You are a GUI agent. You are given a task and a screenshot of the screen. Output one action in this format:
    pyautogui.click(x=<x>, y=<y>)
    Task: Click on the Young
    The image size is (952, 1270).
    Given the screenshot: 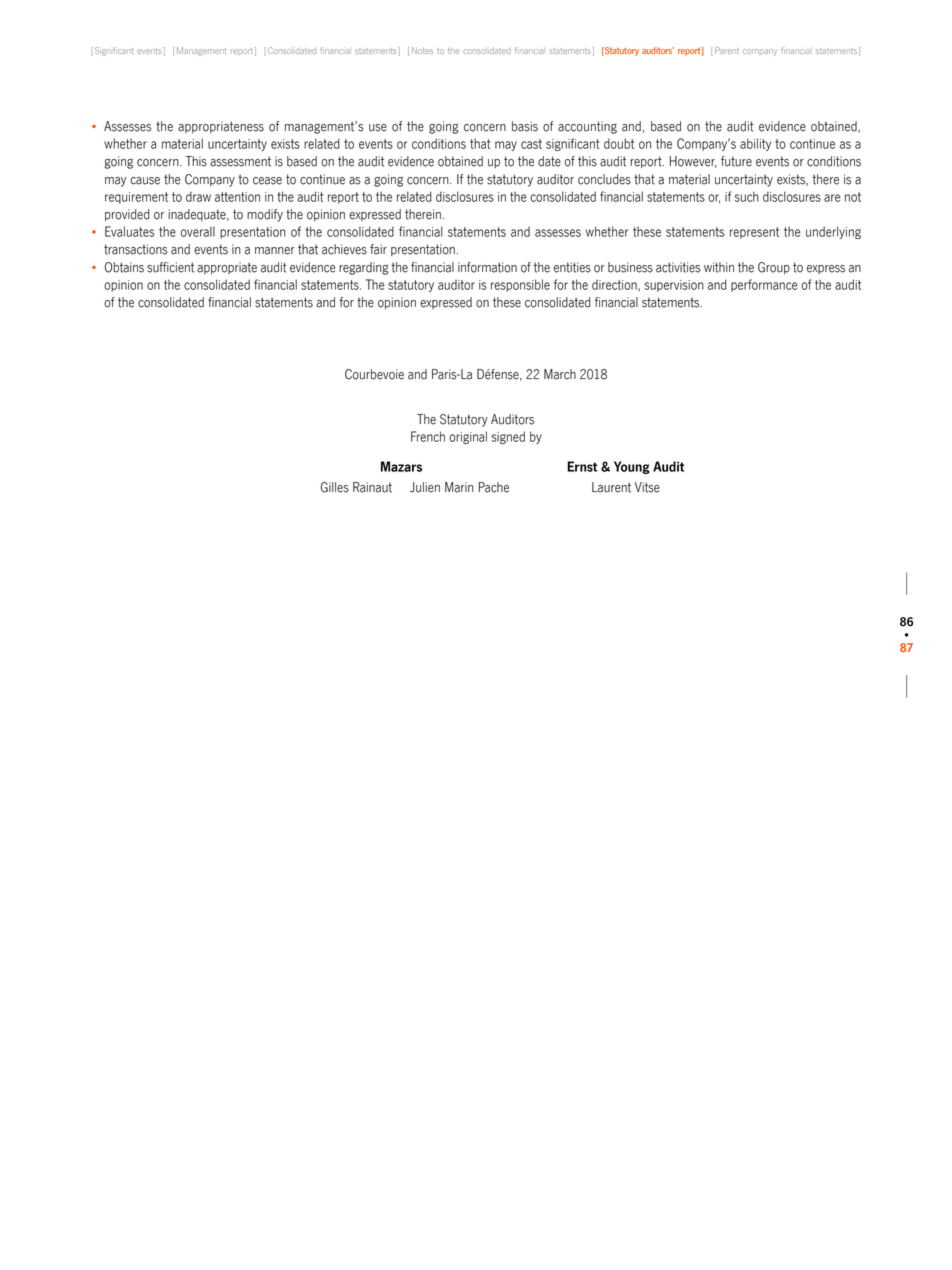 What is the action you would take?
    pyautogui.click(x=632, y=467)
